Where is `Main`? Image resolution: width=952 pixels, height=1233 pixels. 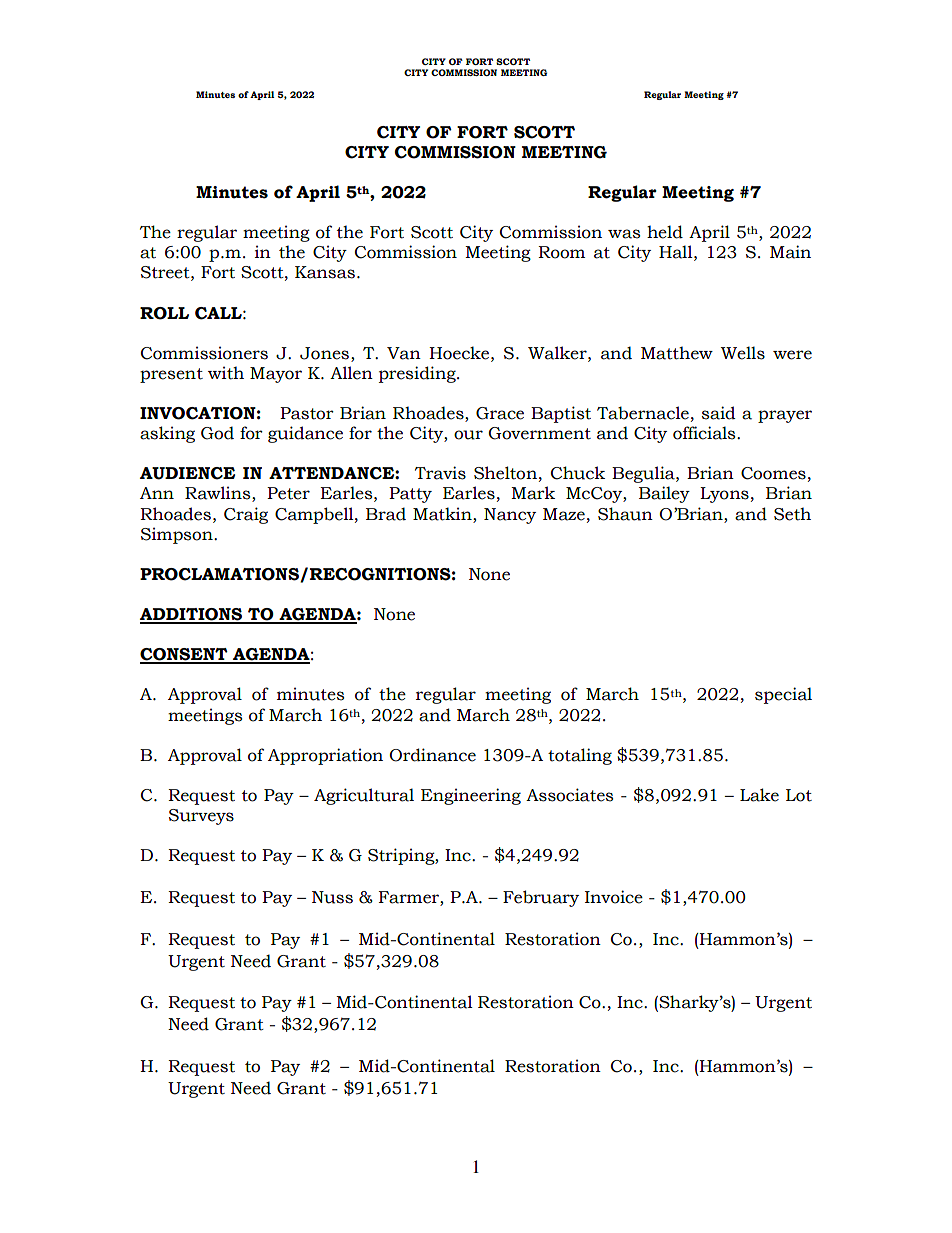 Main is located at coordinates (790, 252).
